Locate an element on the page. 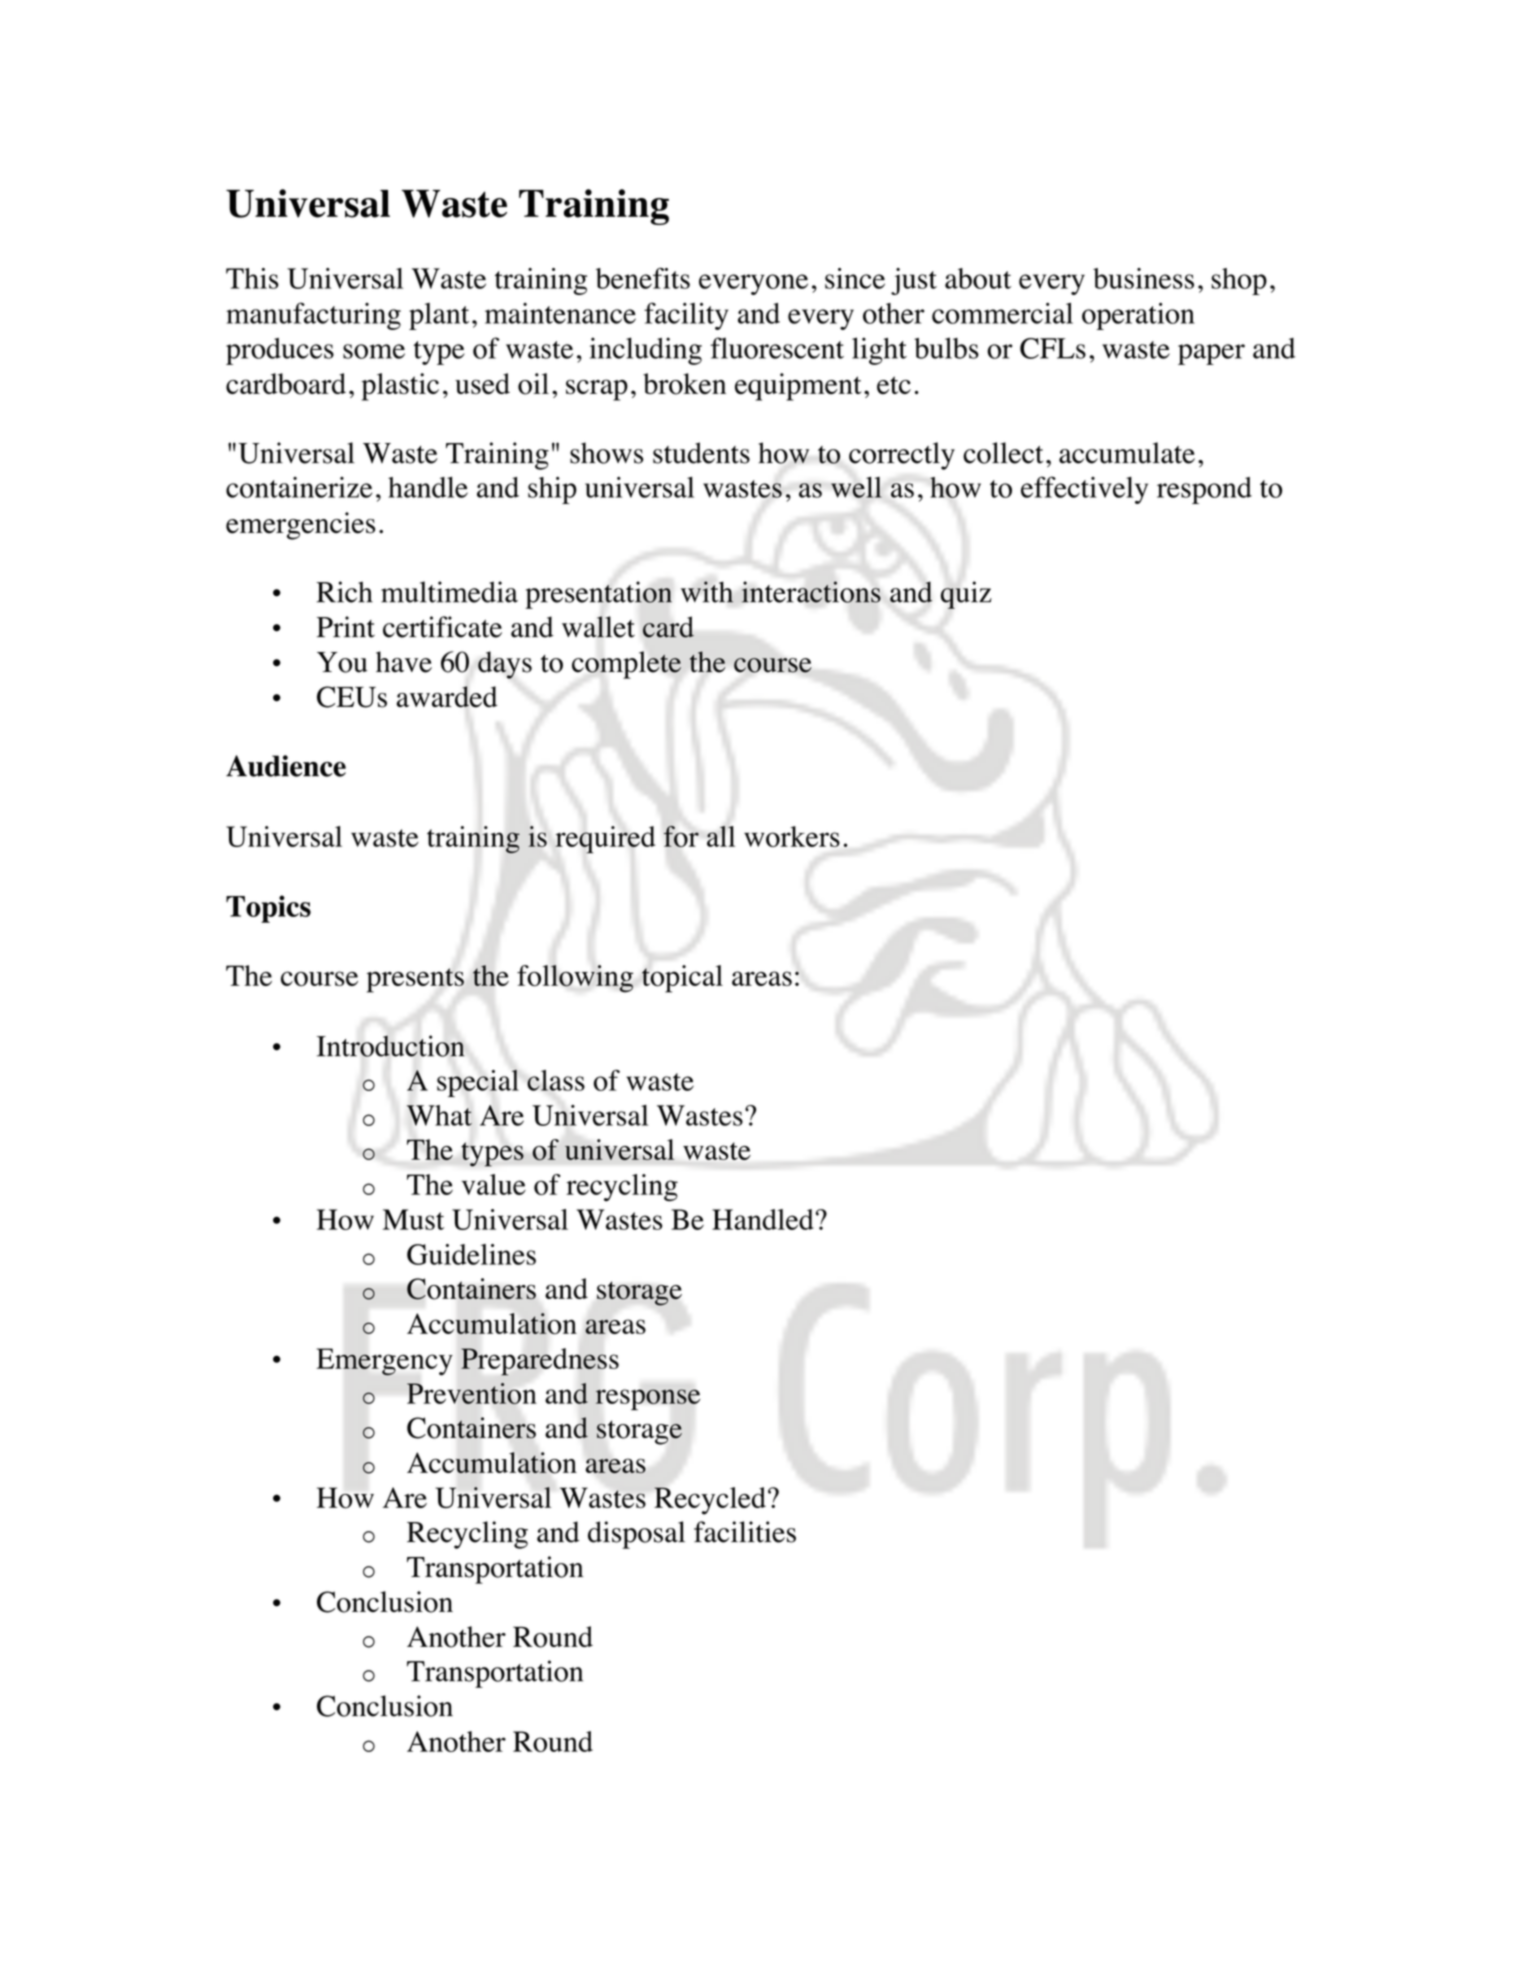  What is located at coordinates (439, 1115).
